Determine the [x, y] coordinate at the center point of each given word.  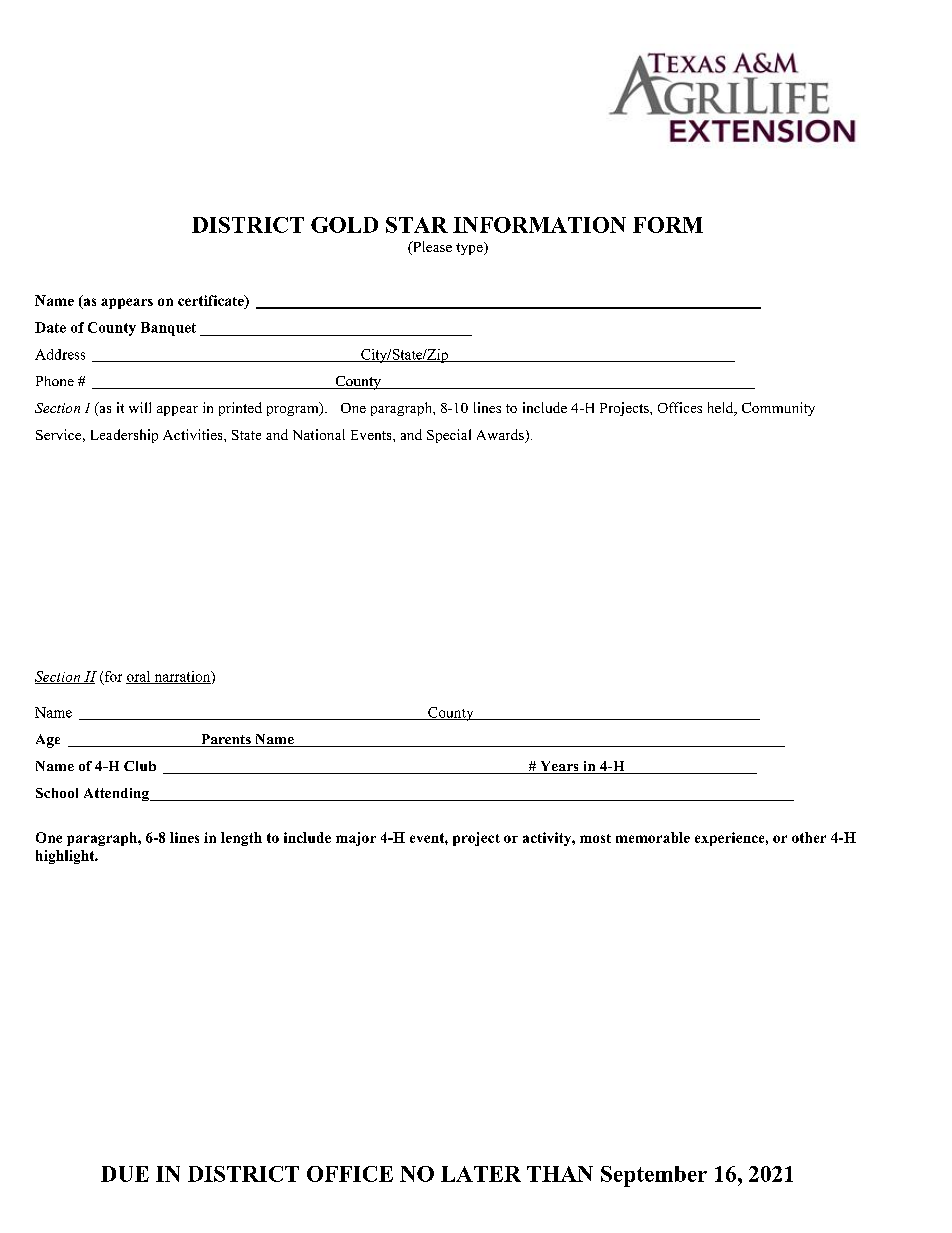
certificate [212, 300]
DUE [125, 1174]
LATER [481, 1174]
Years [559, 767]
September [654, 1176]
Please [431, 248]
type [470, 248]
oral [139, 677]
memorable [653, 837]
